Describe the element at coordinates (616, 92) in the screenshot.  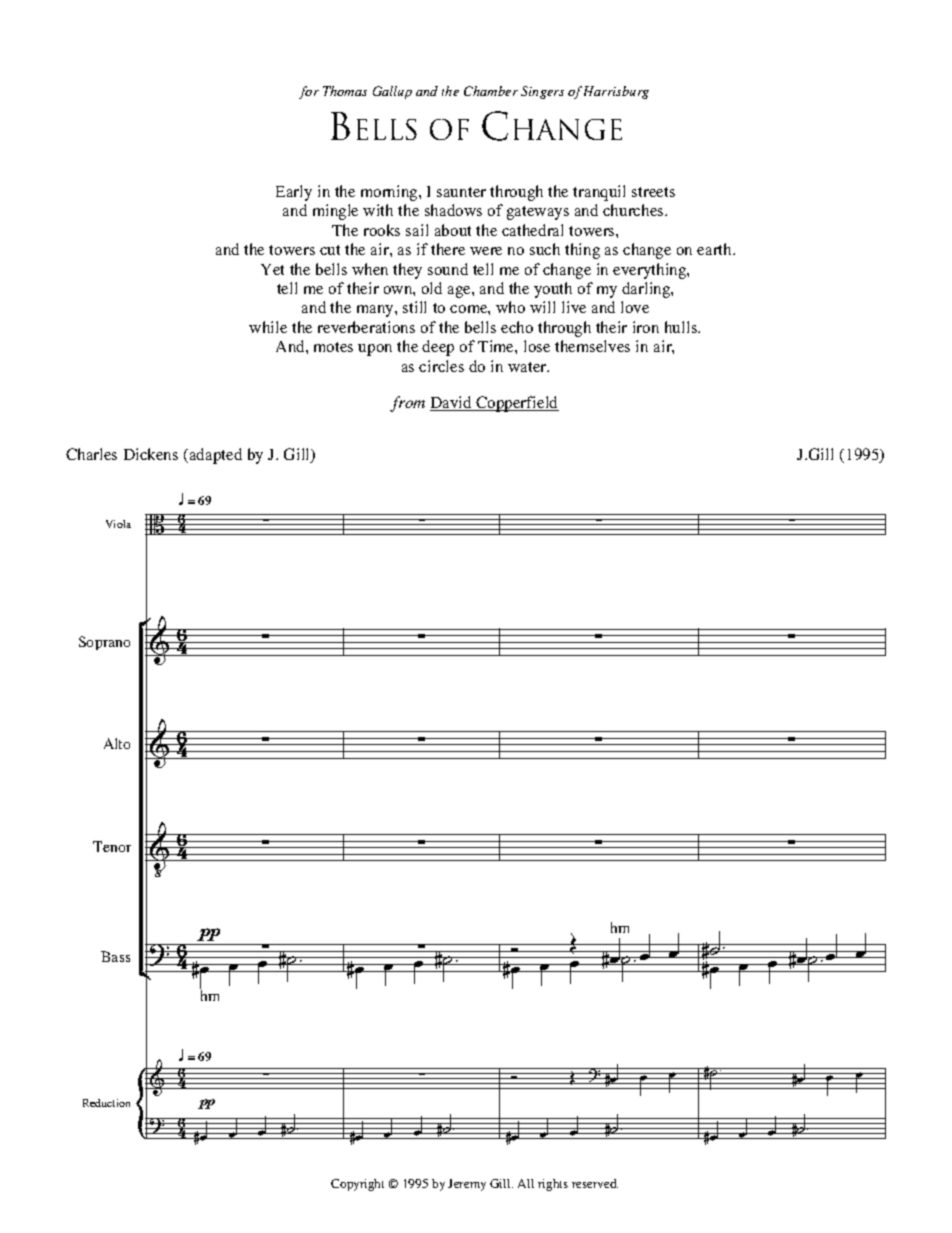
I see `Harrisburg` at that location.
